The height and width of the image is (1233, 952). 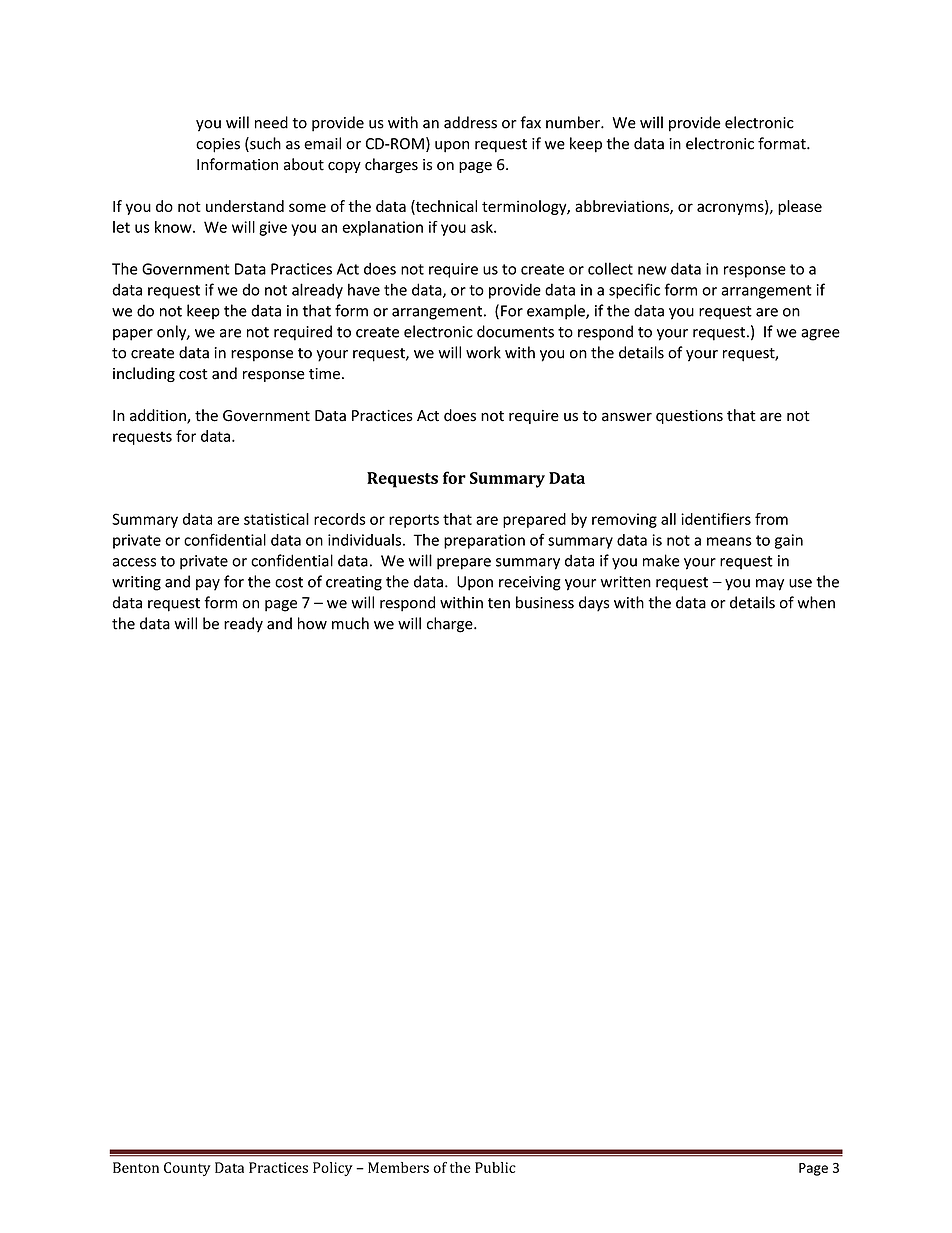 I want to click on County, so click(x=187, y=1169).
